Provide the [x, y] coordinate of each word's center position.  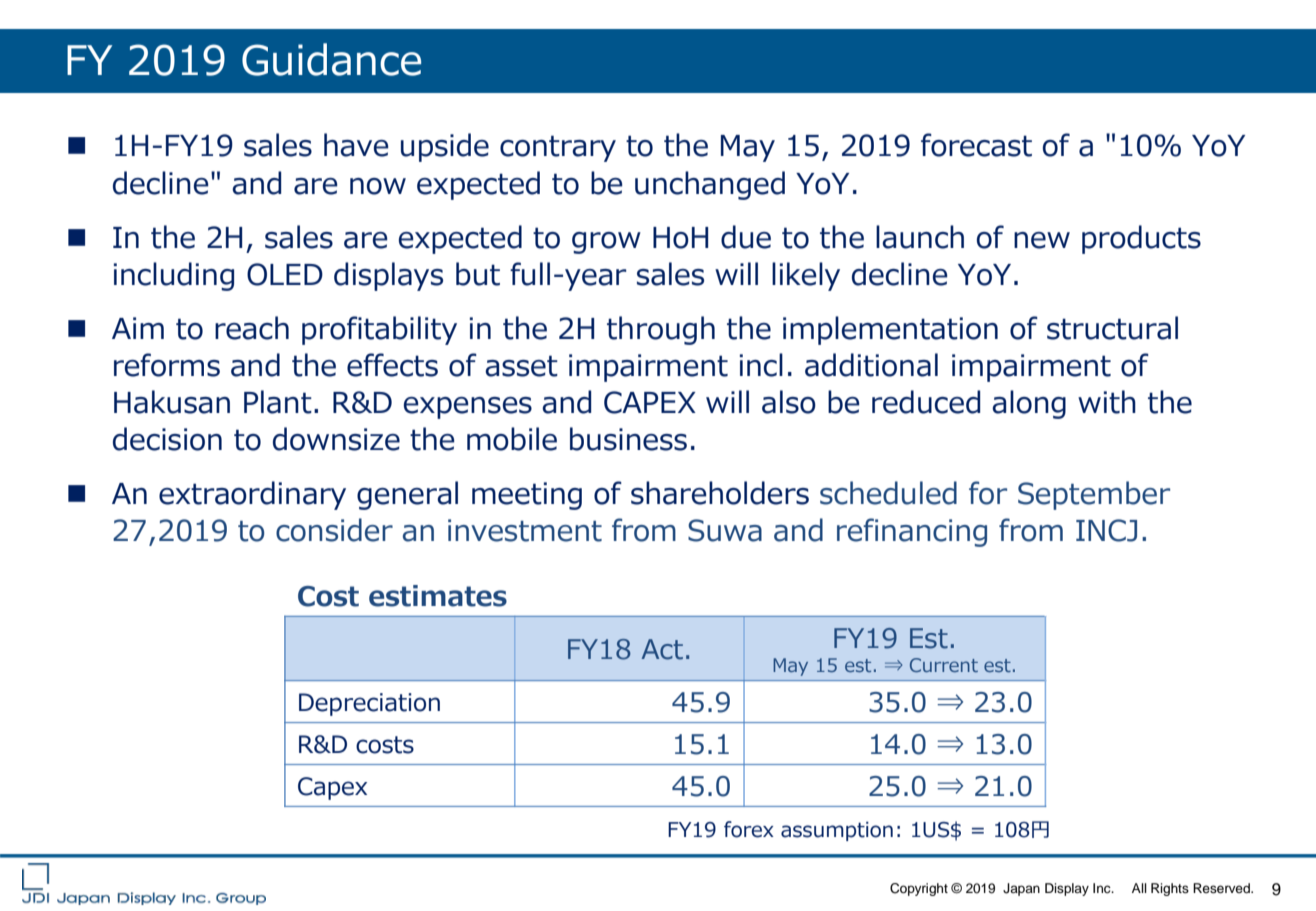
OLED [285, 274]
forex [749, 829]
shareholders [720, 493]
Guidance [331, 59]
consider [334, 530]
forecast [976, 145]
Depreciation [369, 704]
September [1094, 495]
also [789, 402]
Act [662, 649]
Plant [278, 402]
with [1107, 402]
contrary [558, 148]
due [746, 237]
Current [944, 665]
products [1141, 239]
